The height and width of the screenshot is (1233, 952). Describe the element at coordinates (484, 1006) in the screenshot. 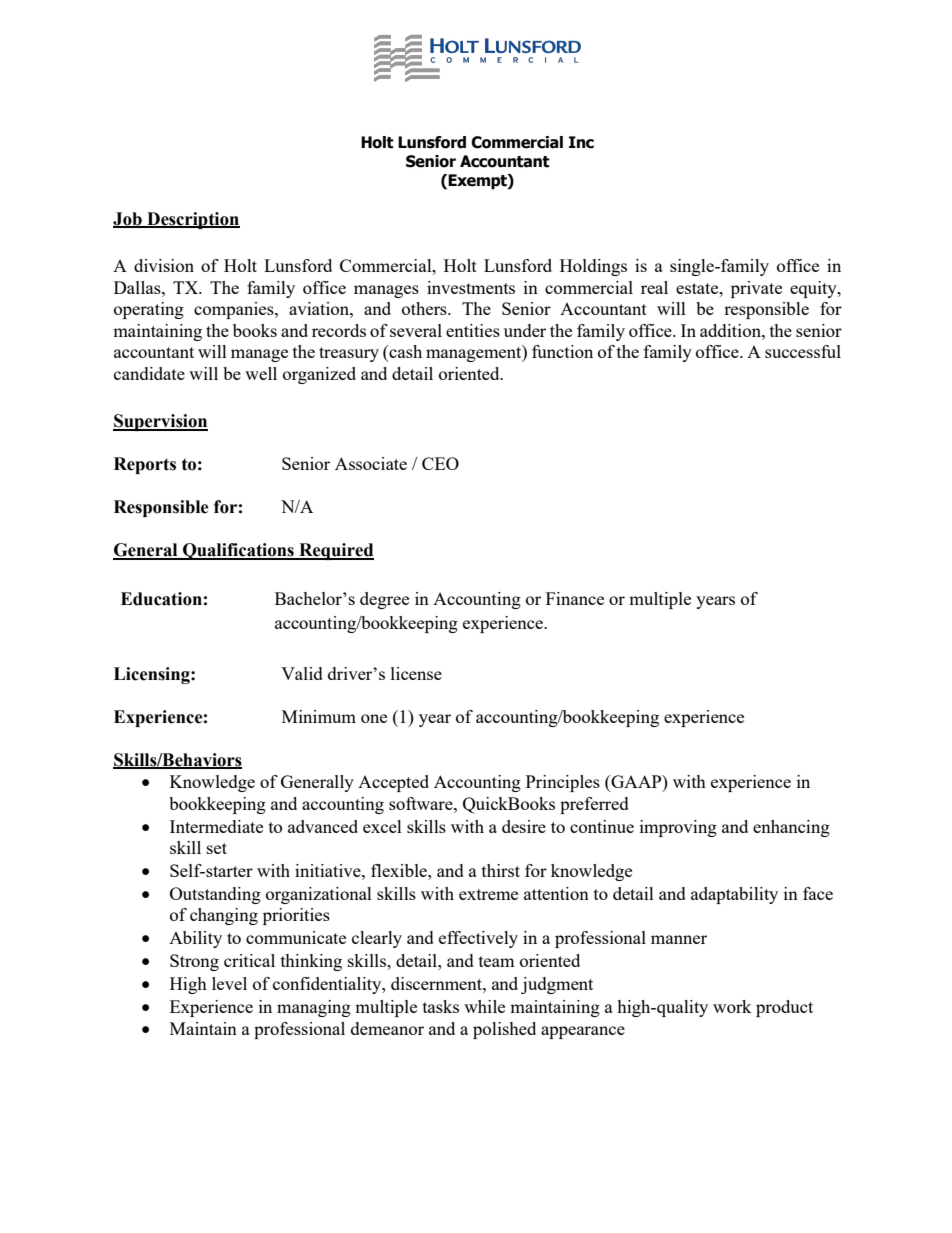

I see `while` at that location.
